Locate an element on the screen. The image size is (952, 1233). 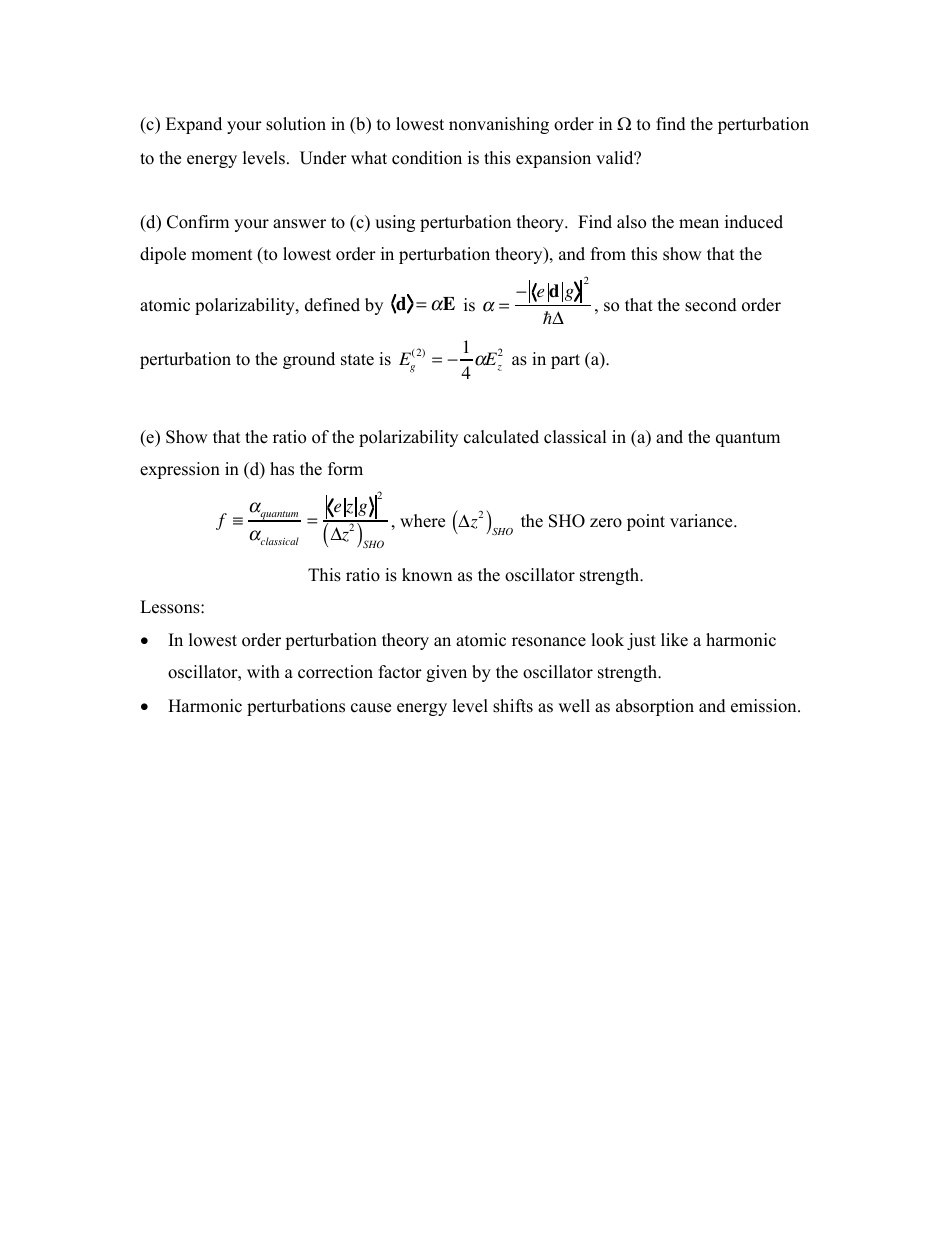
known is located at coordinates (427, 575).
